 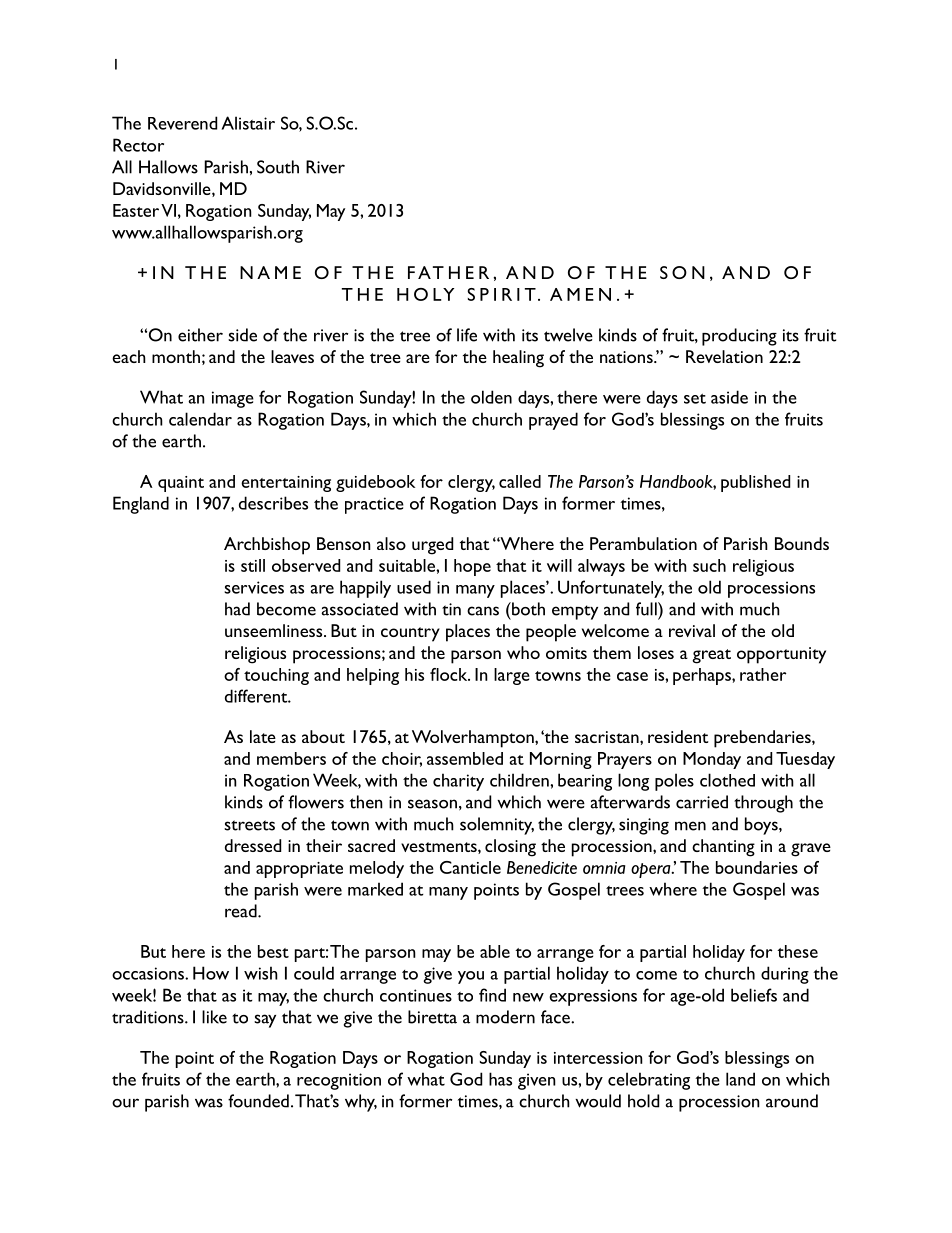 What do you see at coordinates (703, 676) in the screenshot?
I see `perhaps` at bounding box center [703, 676].
